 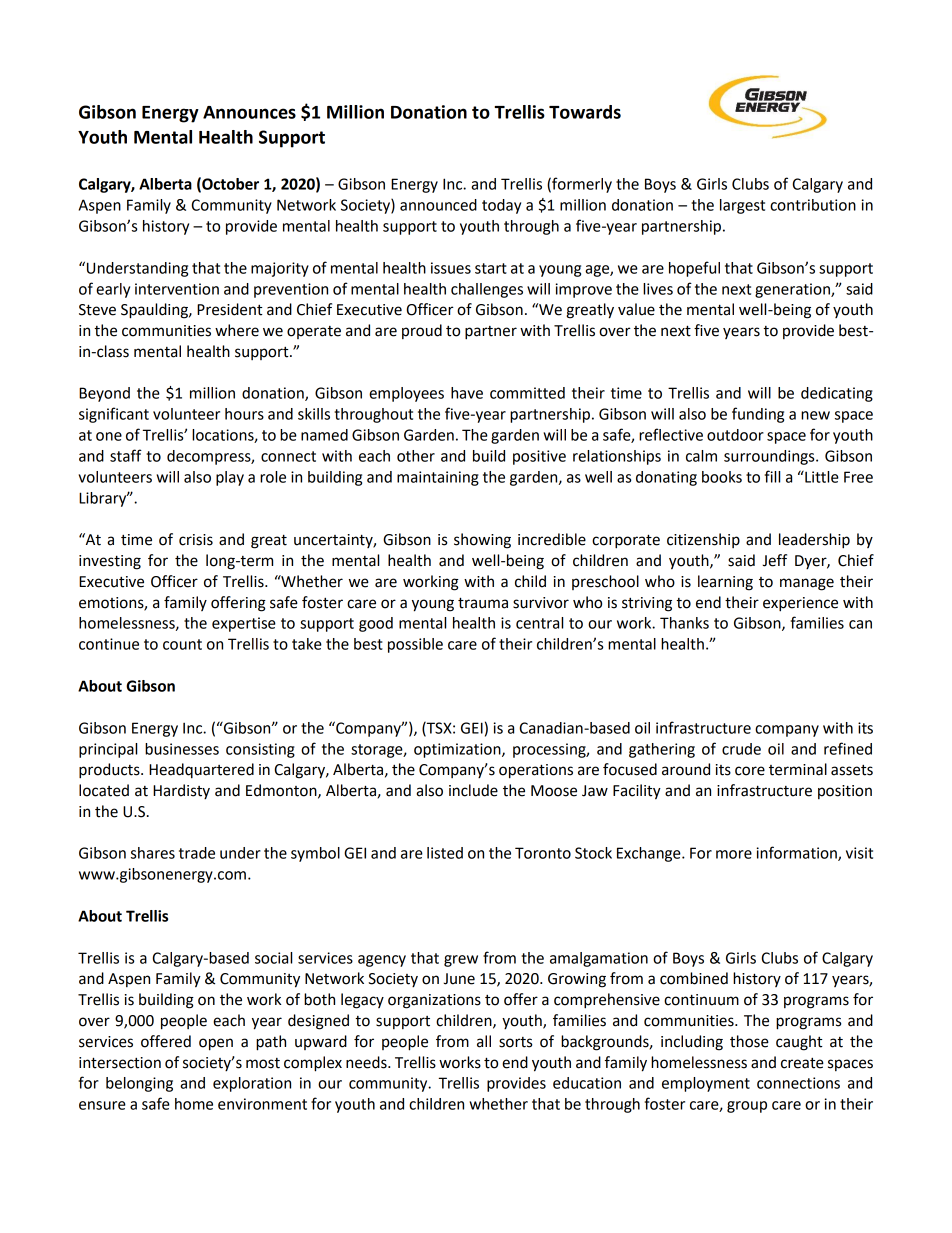 I want to click on have, so click(x=467, y=393).
